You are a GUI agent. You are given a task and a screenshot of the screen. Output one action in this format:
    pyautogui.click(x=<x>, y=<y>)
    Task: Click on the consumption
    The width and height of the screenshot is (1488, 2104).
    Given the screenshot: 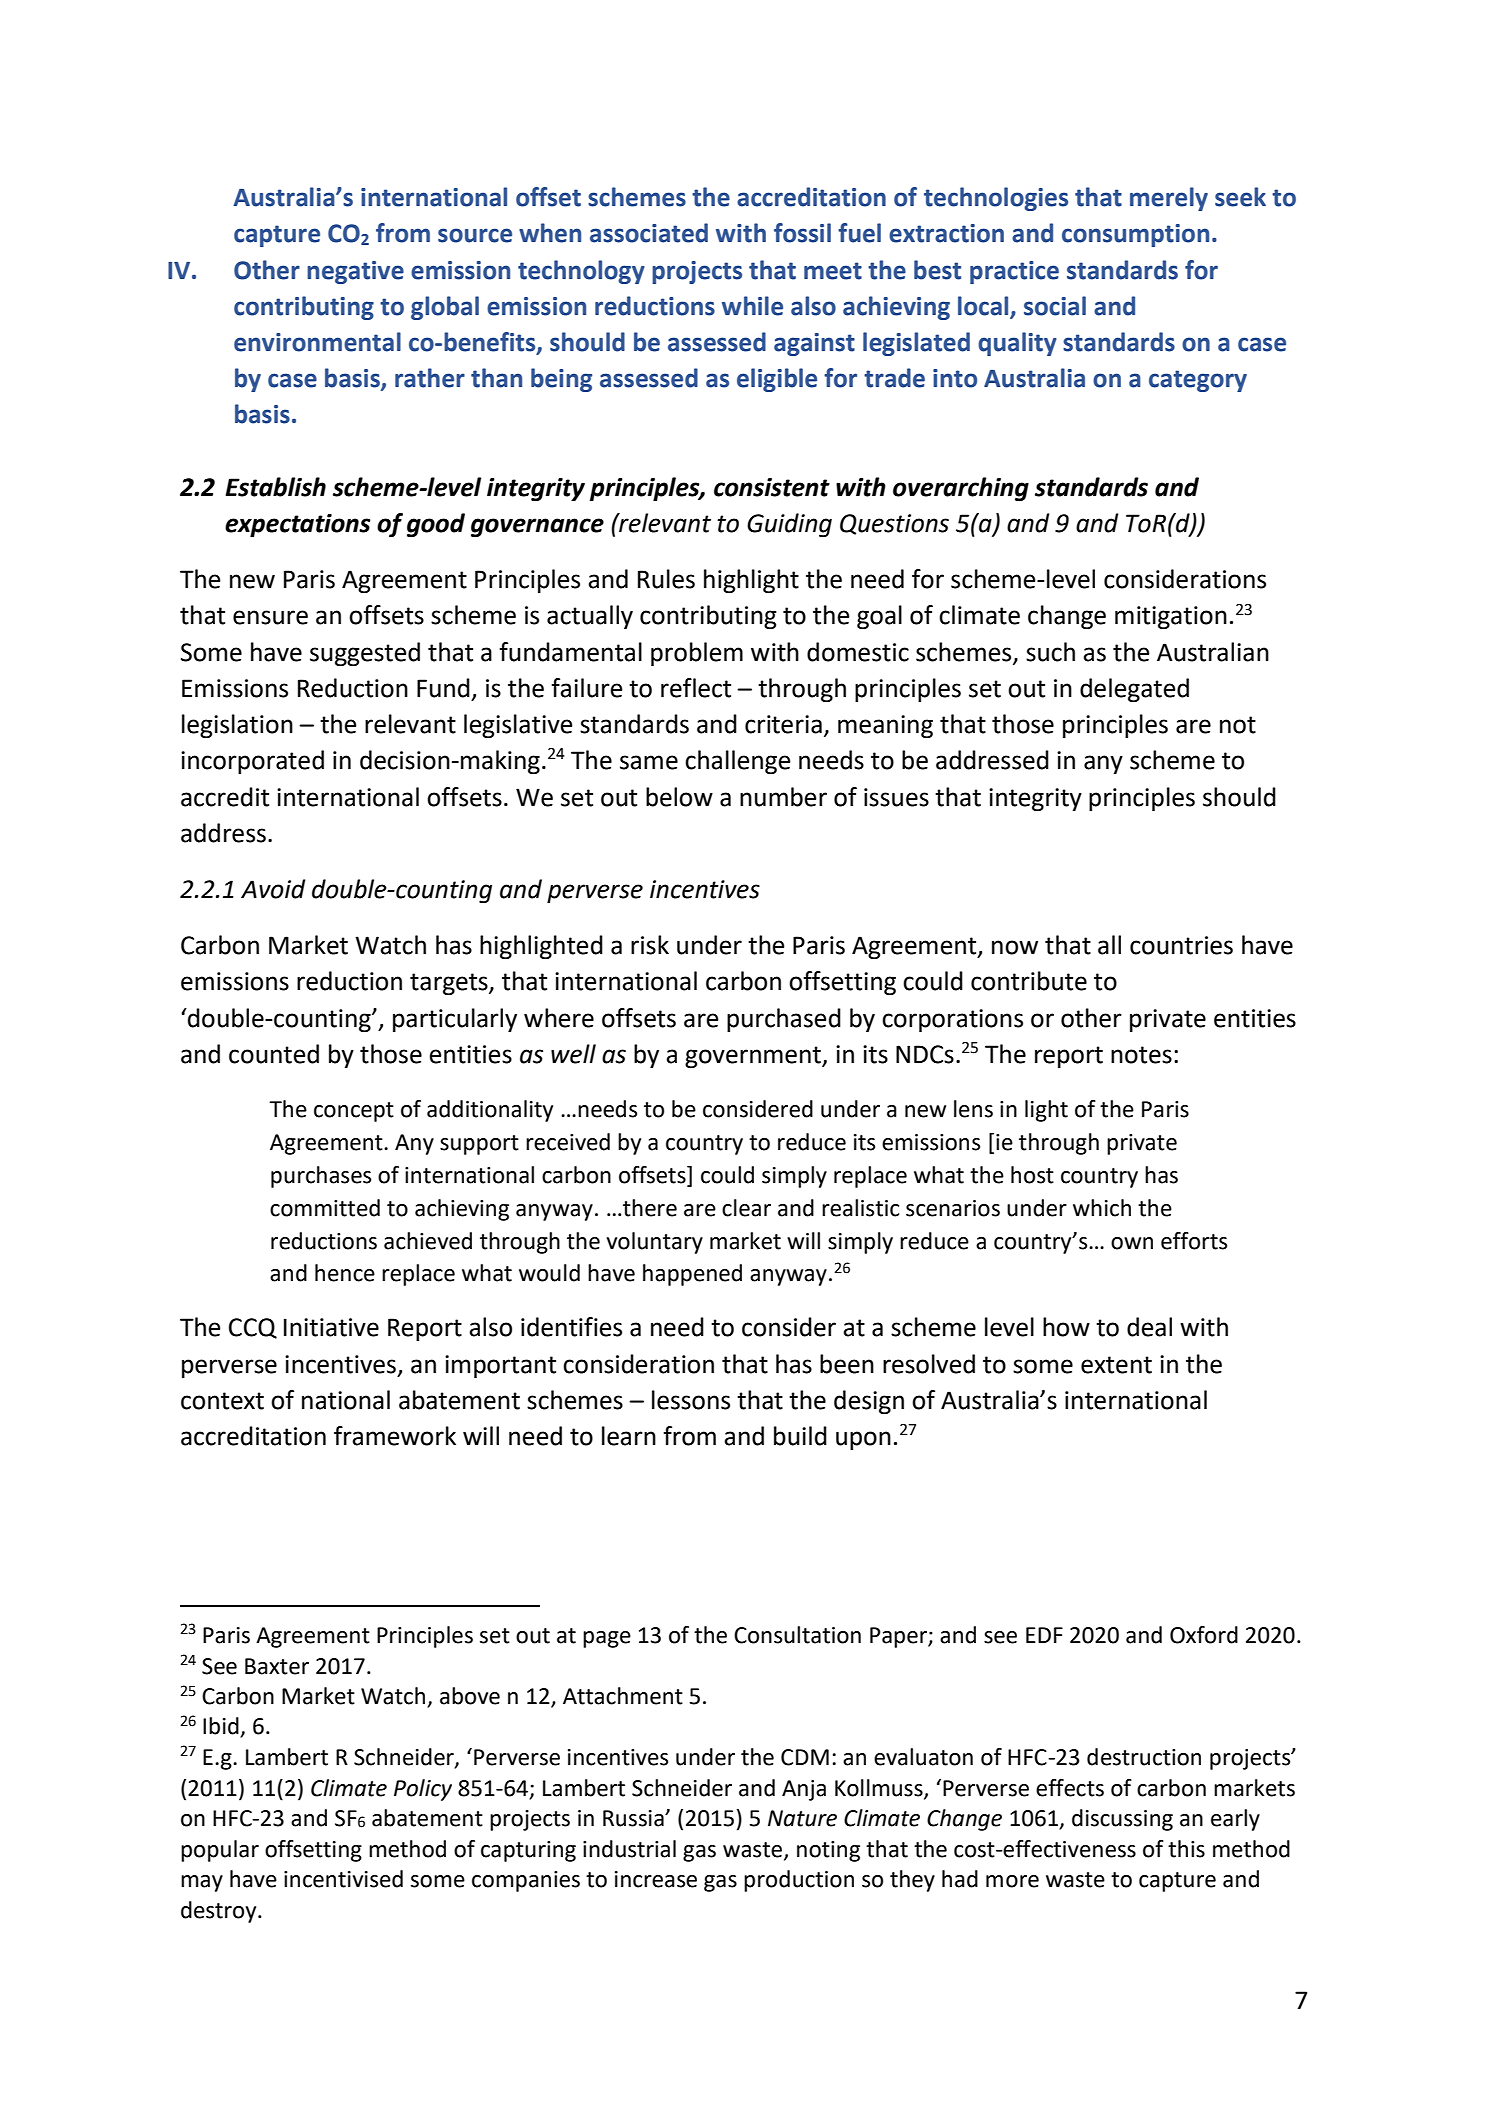 What is the action you would take?
    pyautogui.click(x=1135, y=235)
